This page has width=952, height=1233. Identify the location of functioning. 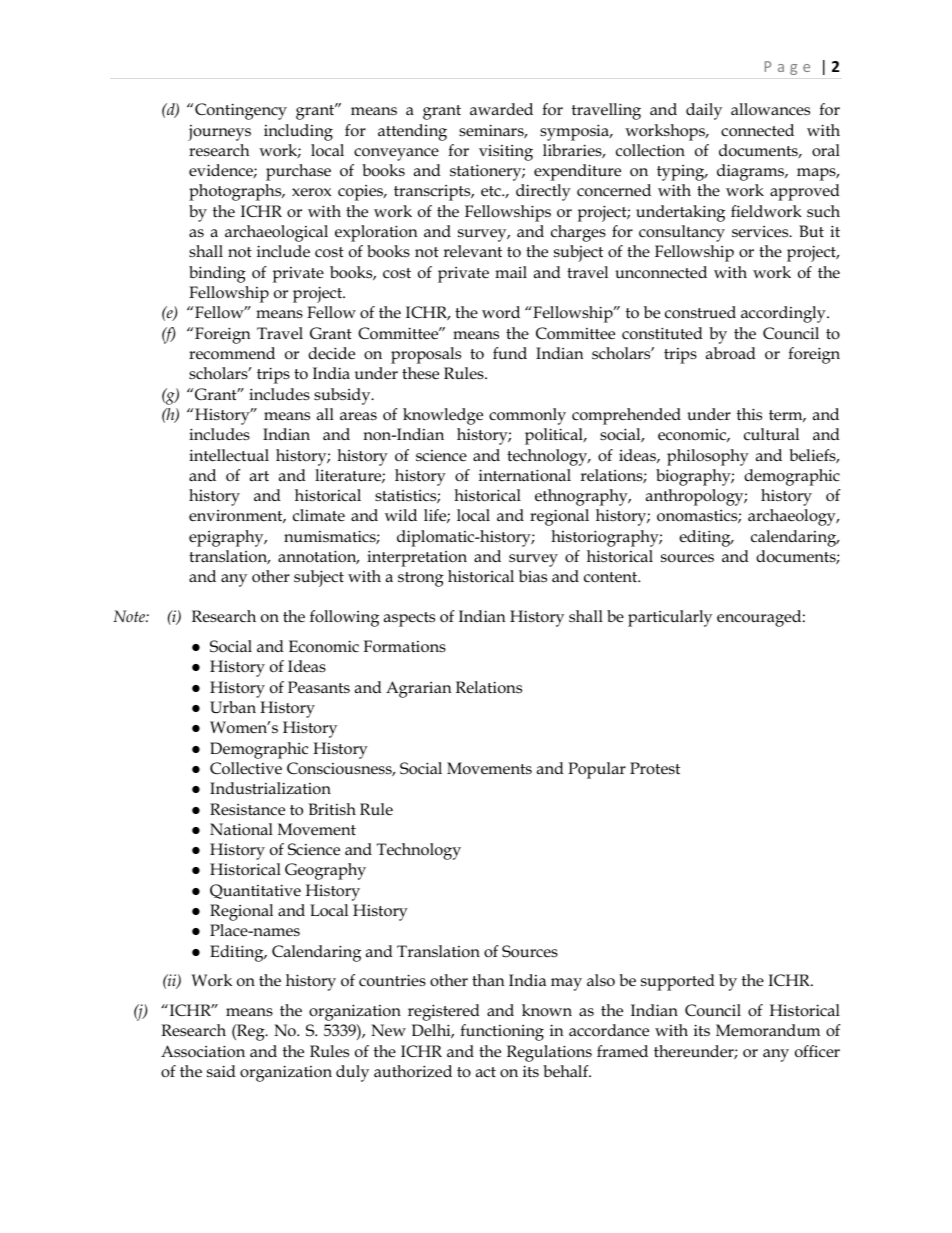
(502, 1032).
